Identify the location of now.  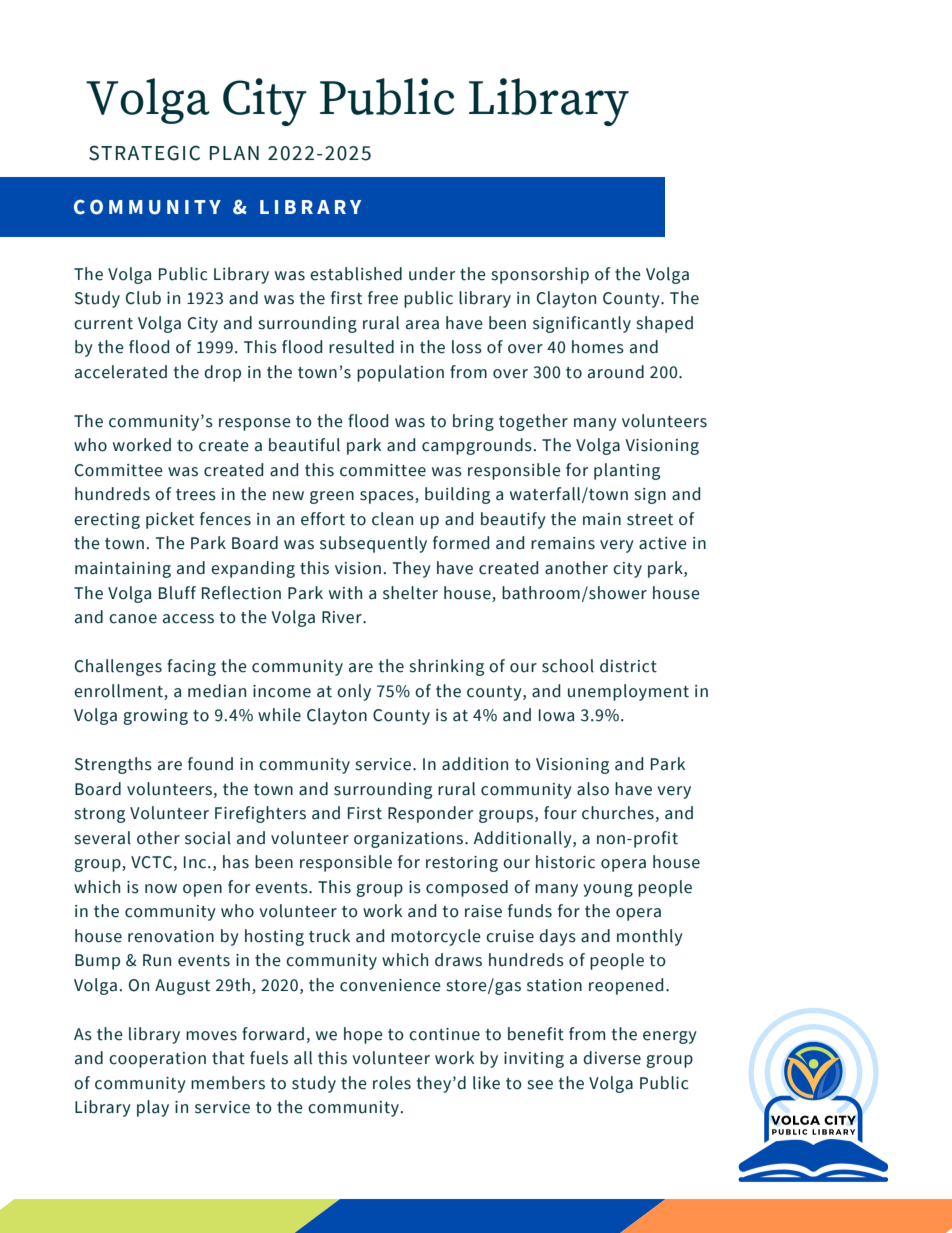
(161, 889).
